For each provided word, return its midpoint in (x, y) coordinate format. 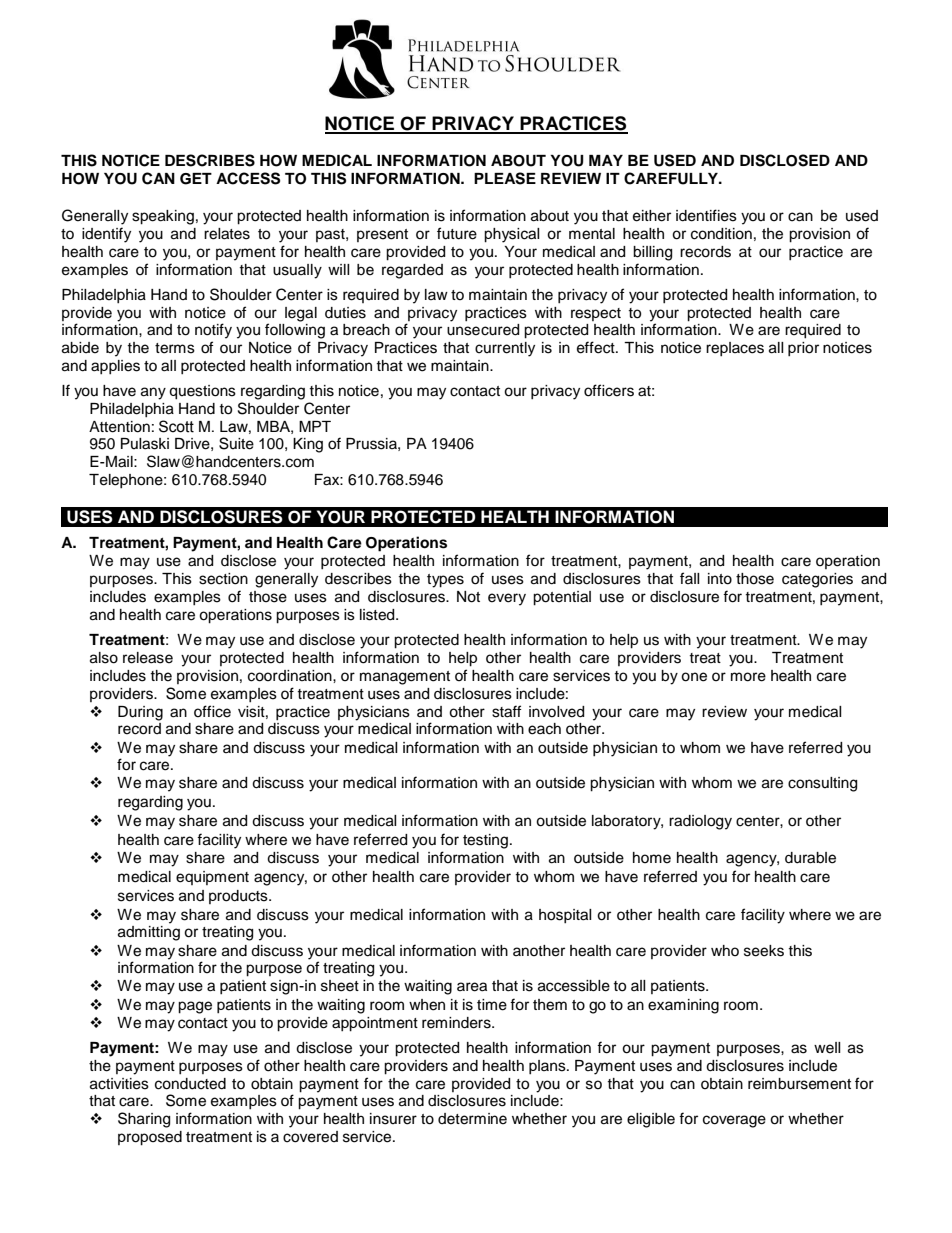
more (748, 677)
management (405, 678)
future (457, 233)
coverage (734, 1121)
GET (196, 179)
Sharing (144, 1120)
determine (472, 1119)
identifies (706, 215)
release (148, 658)
